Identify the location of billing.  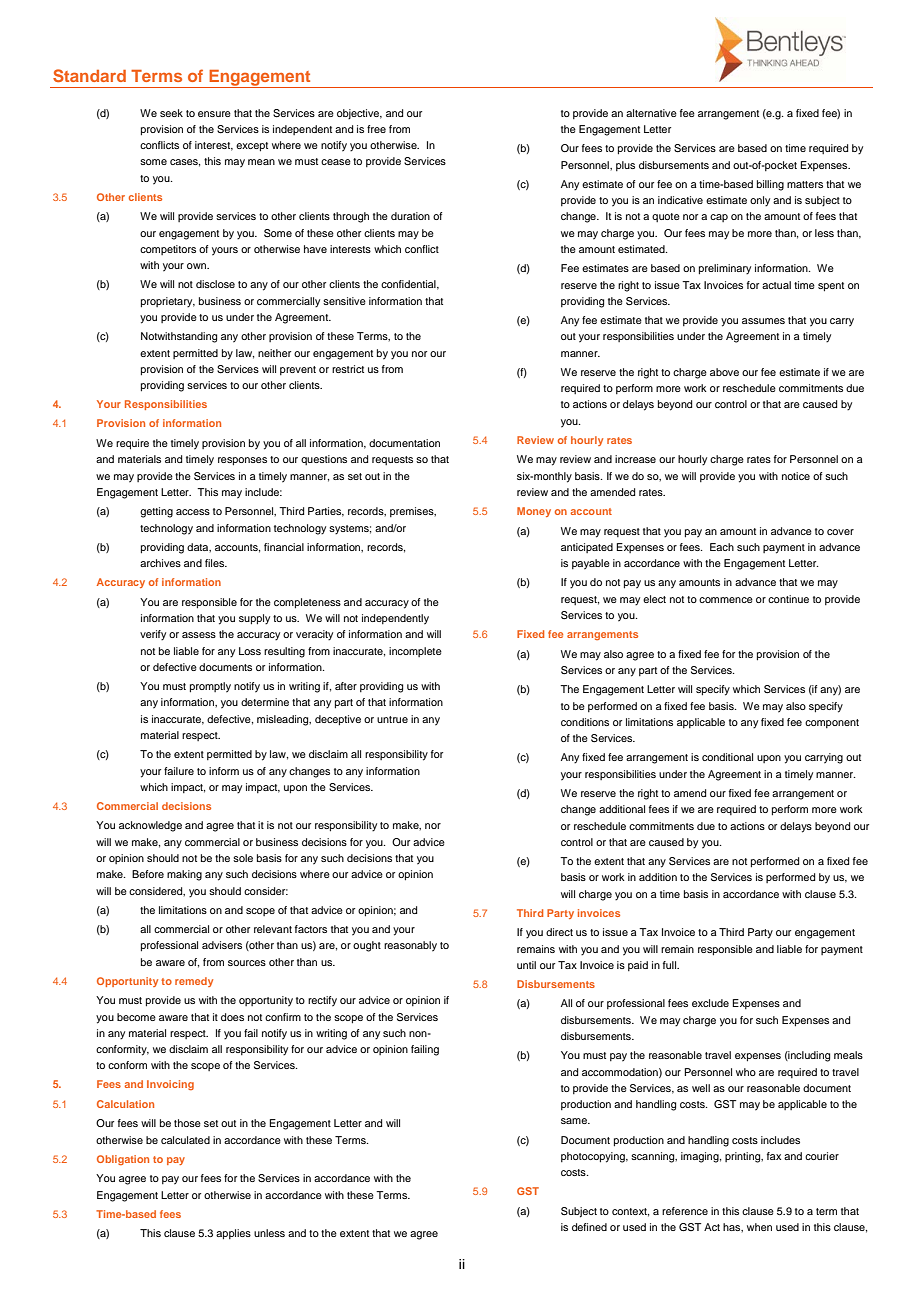
(770, 185).
